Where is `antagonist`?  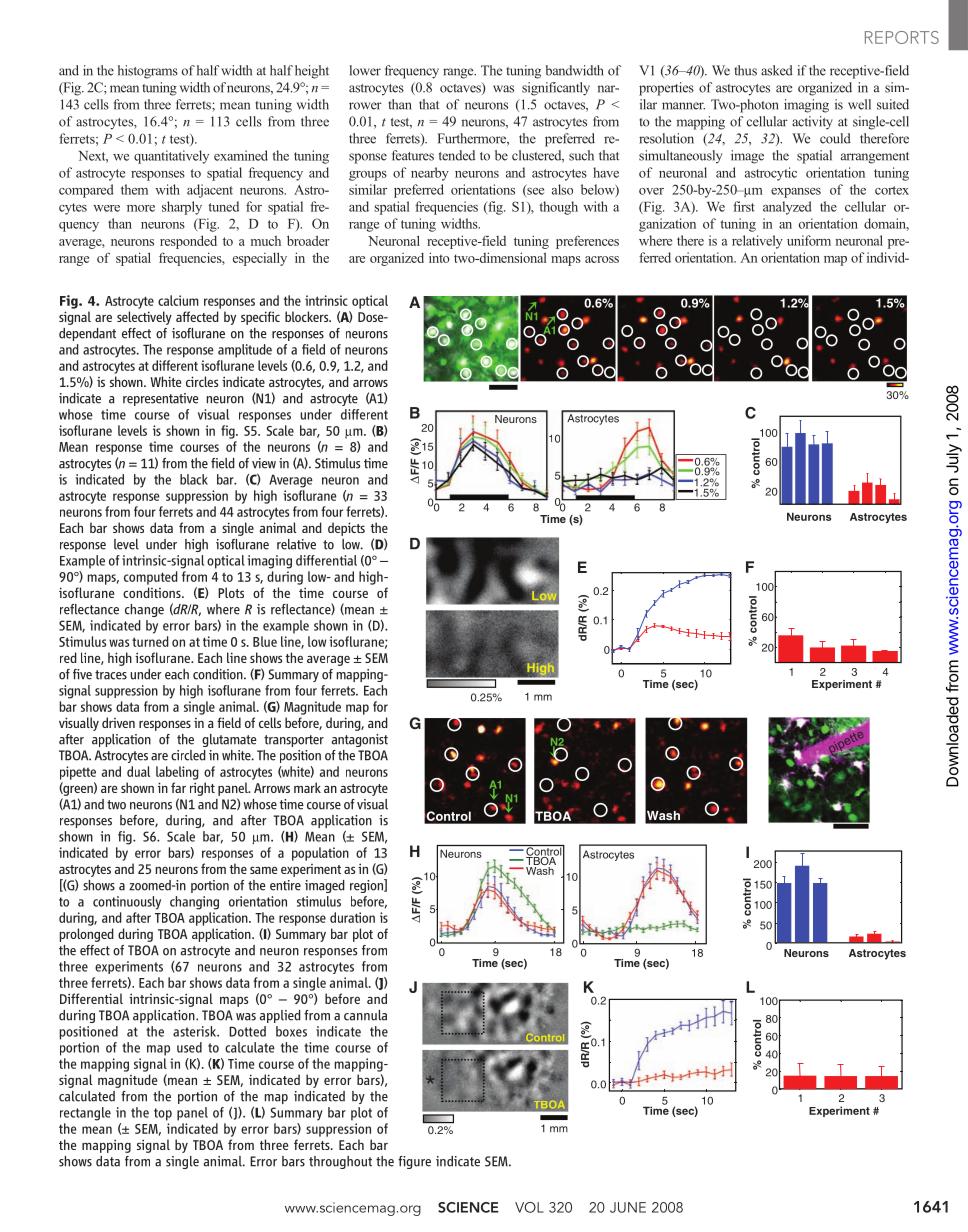
antagonist is located at coordinates (360, 740).
